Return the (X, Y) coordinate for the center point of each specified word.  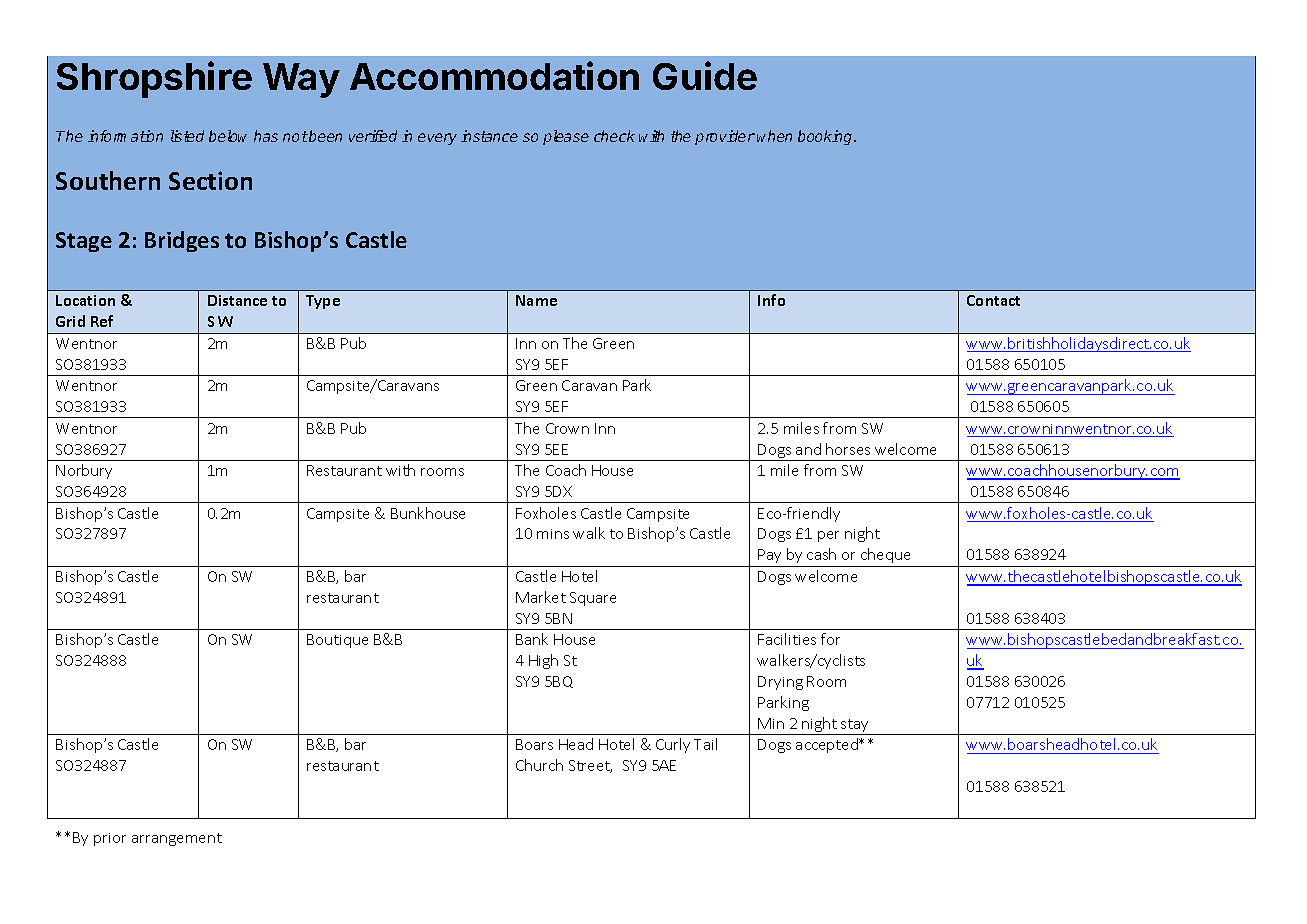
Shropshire (154, 79)
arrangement (177, 839)
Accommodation (494, 76)
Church (539, 765)
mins (553, 534)
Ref (102, 321)
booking (826, 137)
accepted (828, 745)
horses (848, 449)
